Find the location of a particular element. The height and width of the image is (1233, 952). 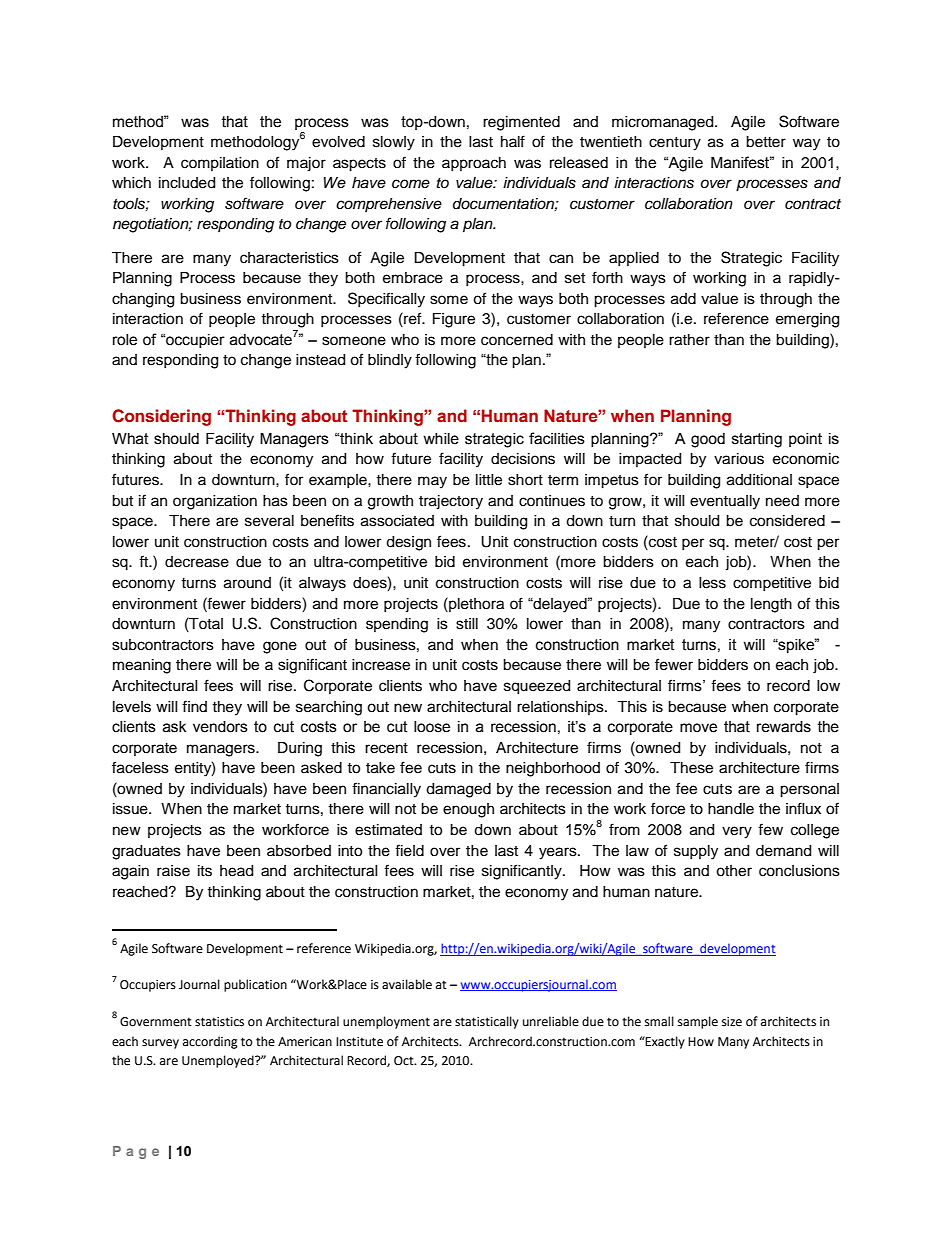

better is located at coordinates (766, 142).
